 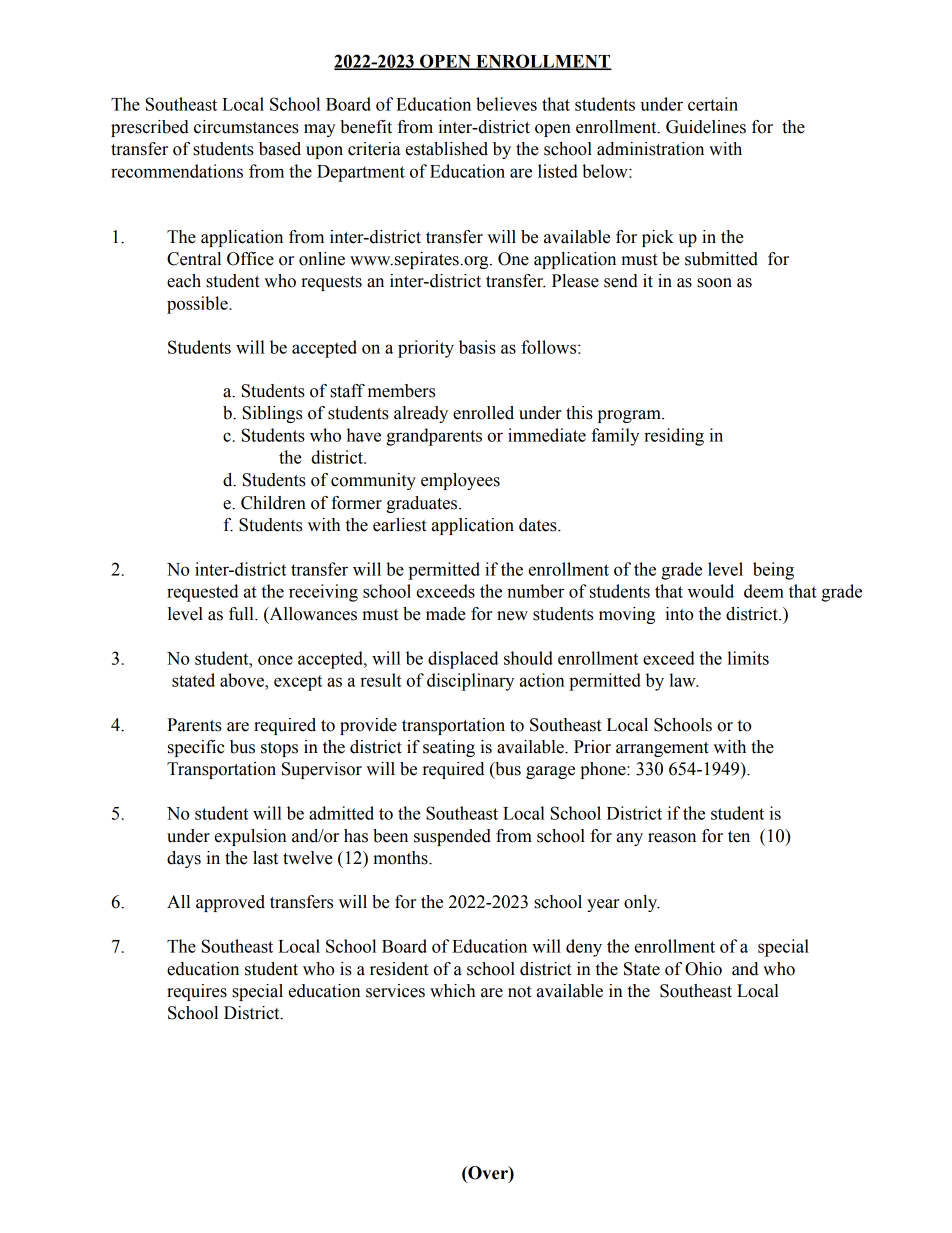 What do you see at coordinates (202, 593) in the screenshot?
I see `requested` at bounding box center [202, 593].
